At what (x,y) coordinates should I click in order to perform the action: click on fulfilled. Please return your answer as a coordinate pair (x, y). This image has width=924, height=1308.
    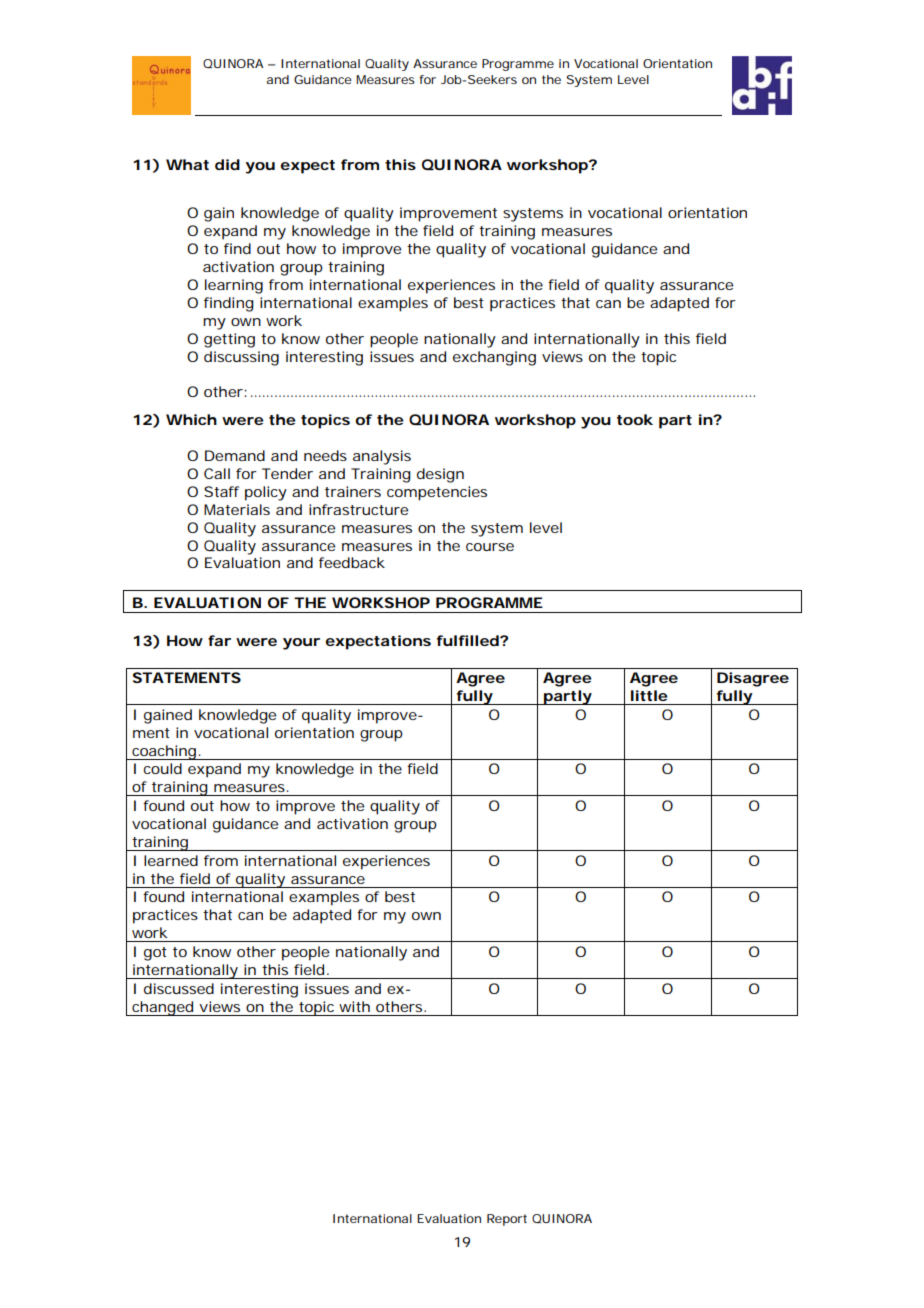
    Looking at the image, I should click on (468, 640).
